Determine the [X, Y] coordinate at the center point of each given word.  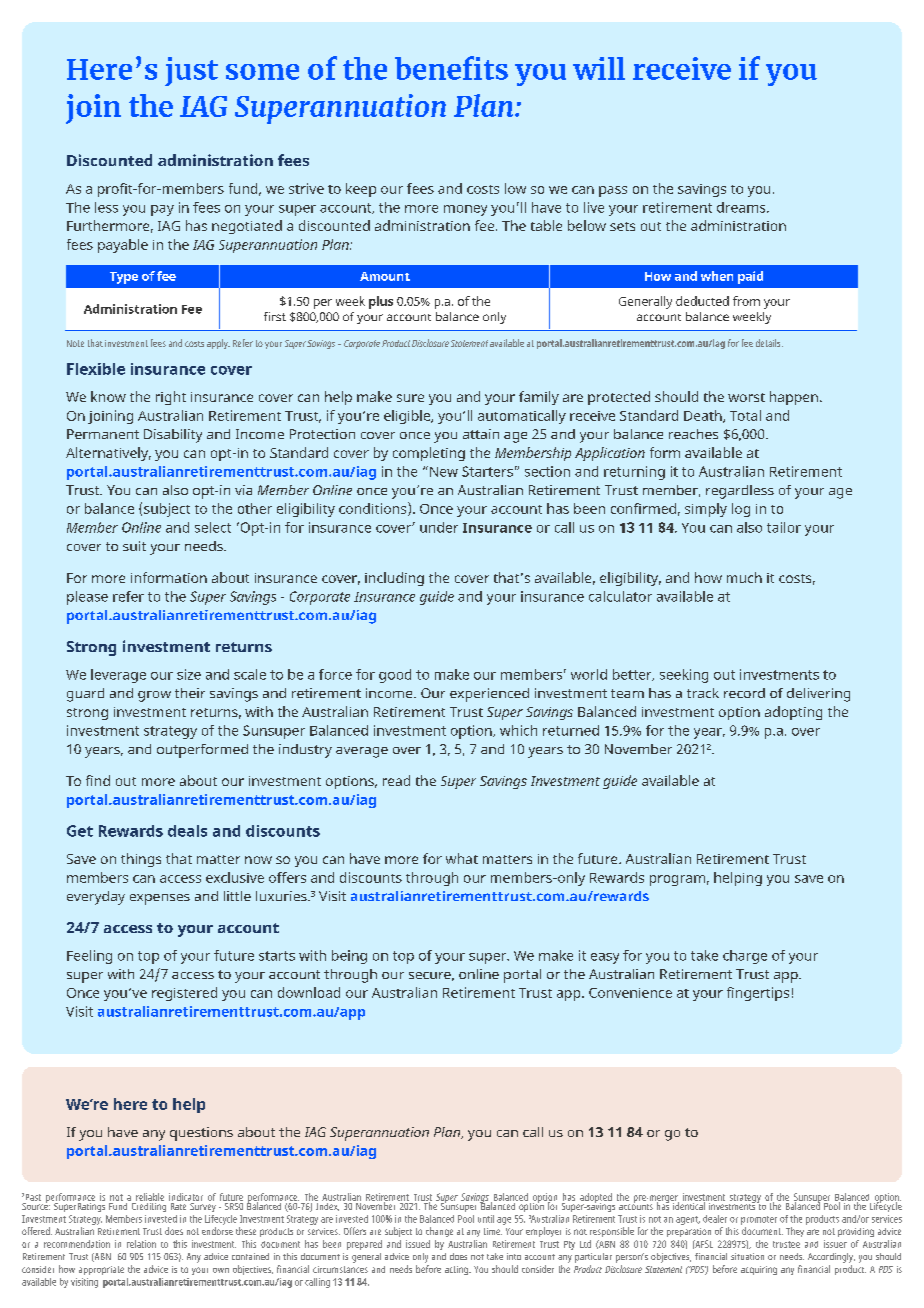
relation [141, 1244]
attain [481, 434]
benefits [451, 68]
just [191, 71]
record [744, 693]
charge [745, 957]
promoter [759, 1220]
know [108, 396]
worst [746, 397]
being [349, 957]
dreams [742, 207]
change [439, 1232]
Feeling [89, 957]
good [395, 676]
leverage [118, 676]
